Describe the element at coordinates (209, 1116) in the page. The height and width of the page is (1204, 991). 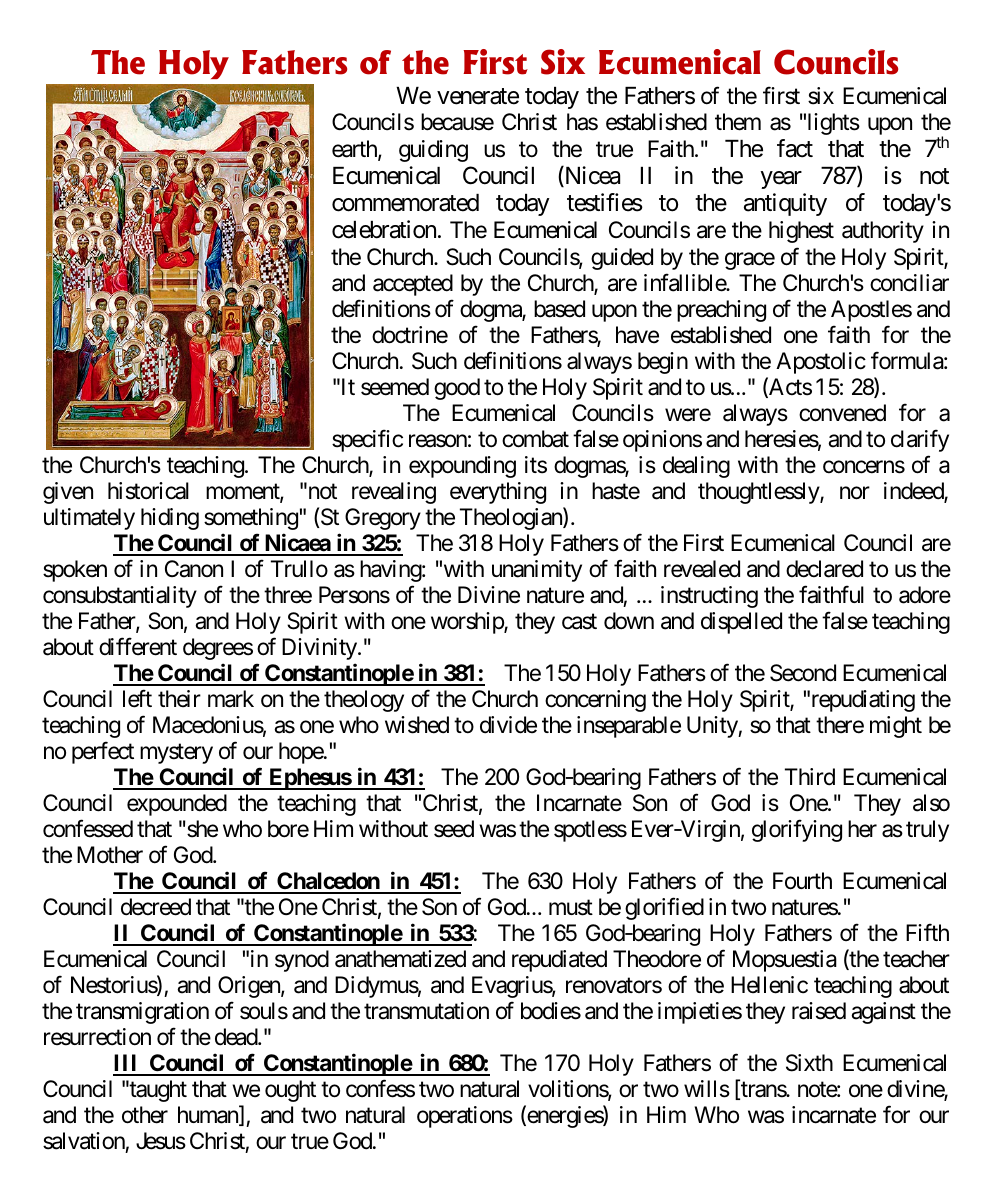
I see `human` at that location.
